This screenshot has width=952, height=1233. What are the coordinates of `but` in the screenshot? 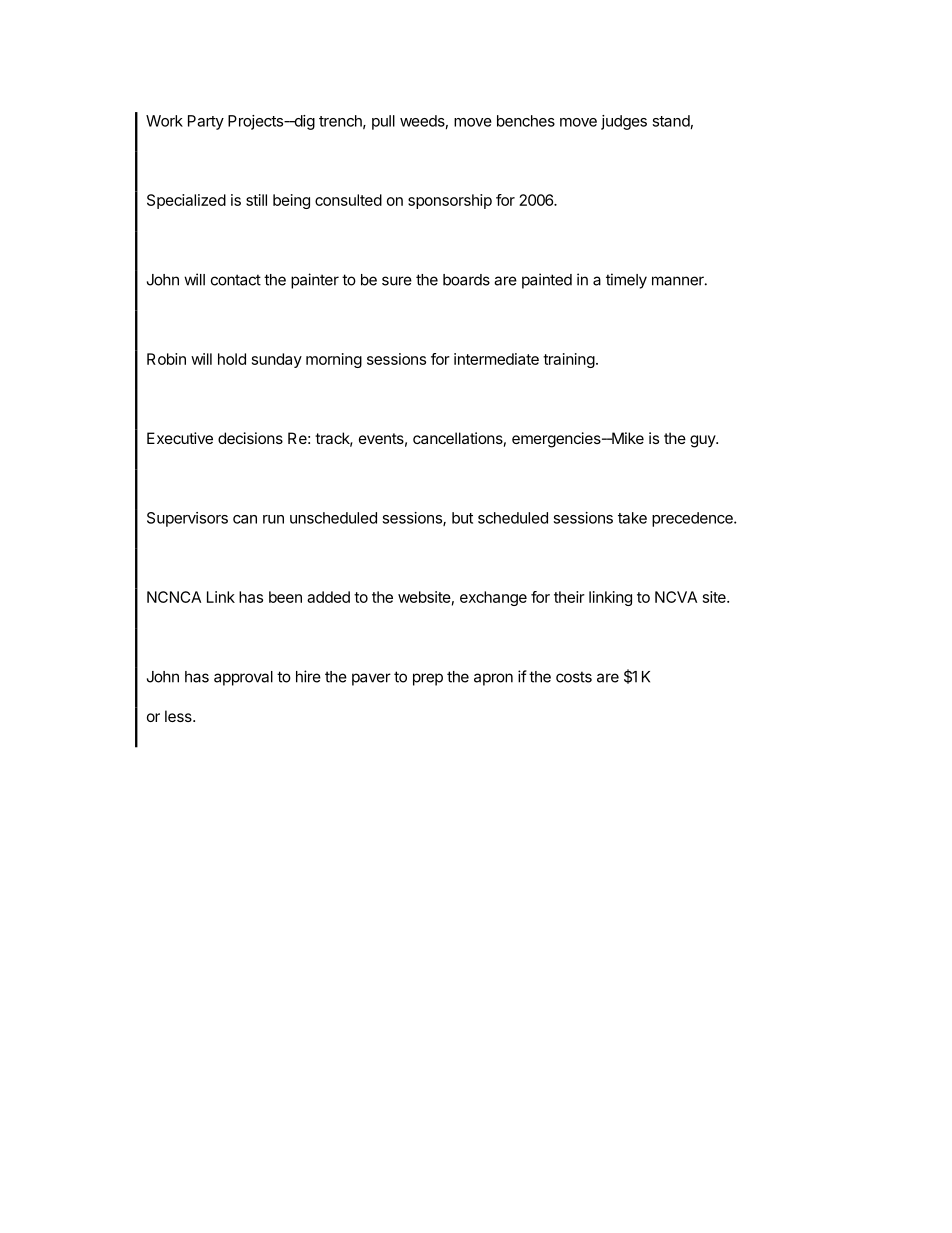 It's located at (462, 518).
